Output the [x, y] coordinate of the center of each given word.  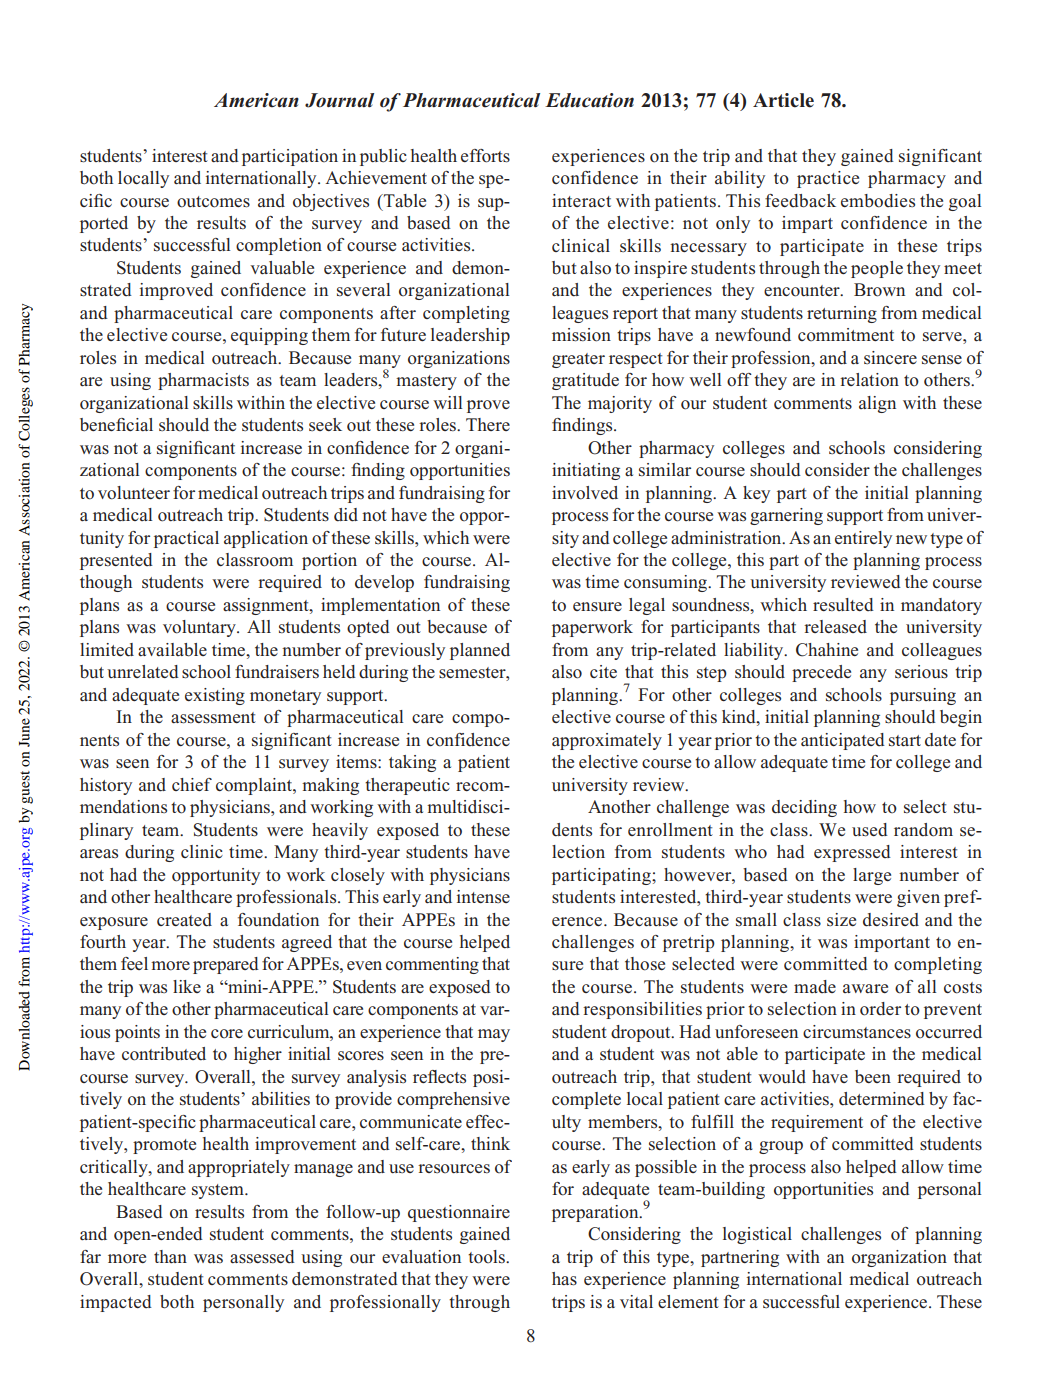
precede [821, 673]
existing [215, 696]
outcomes [213, 202]
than [170, 1256]
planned [480, 651]
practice [828, 179]
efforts [485, 156]
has [564, 1279]
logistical [757, 1235]
